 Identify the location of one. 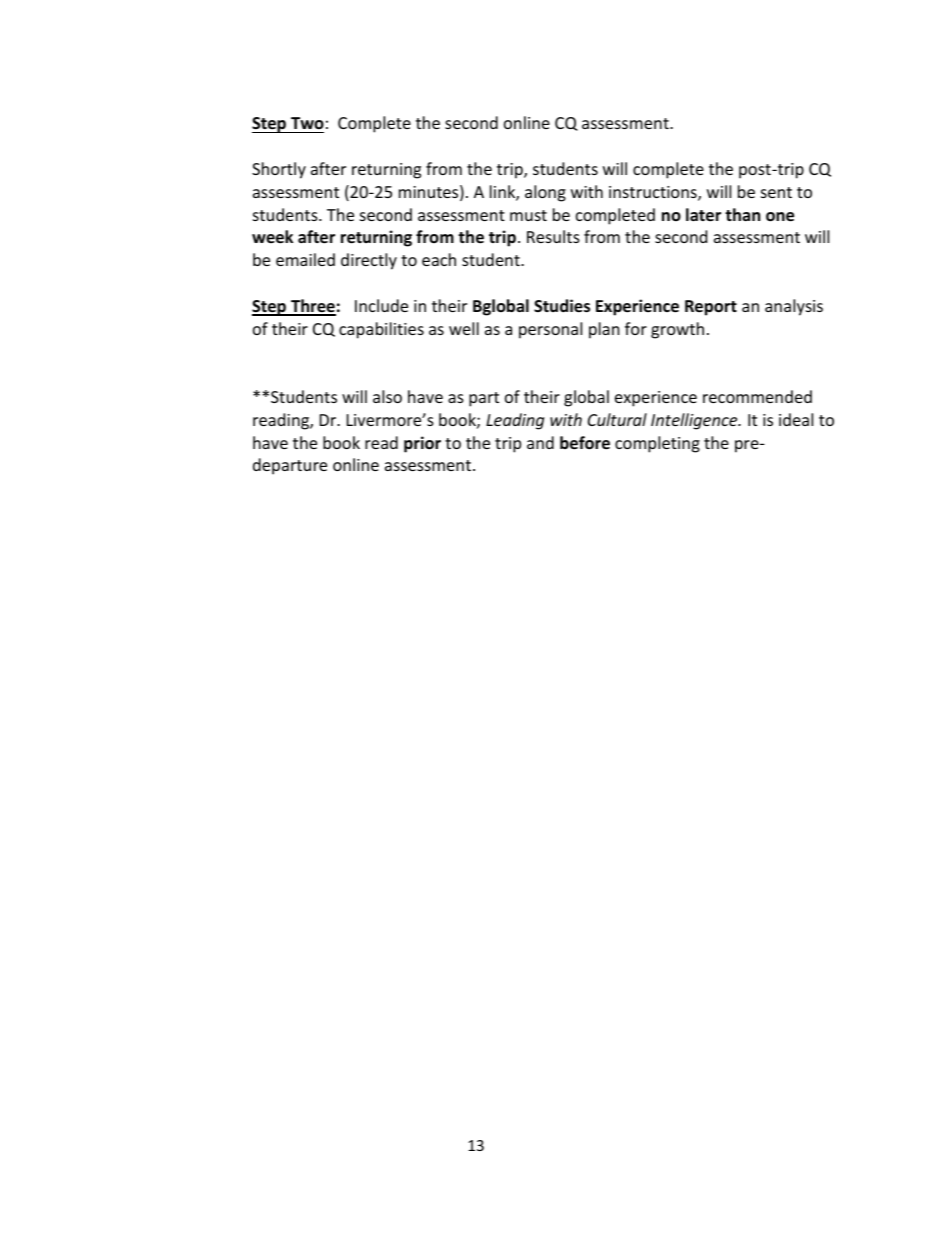
(780, 217).
